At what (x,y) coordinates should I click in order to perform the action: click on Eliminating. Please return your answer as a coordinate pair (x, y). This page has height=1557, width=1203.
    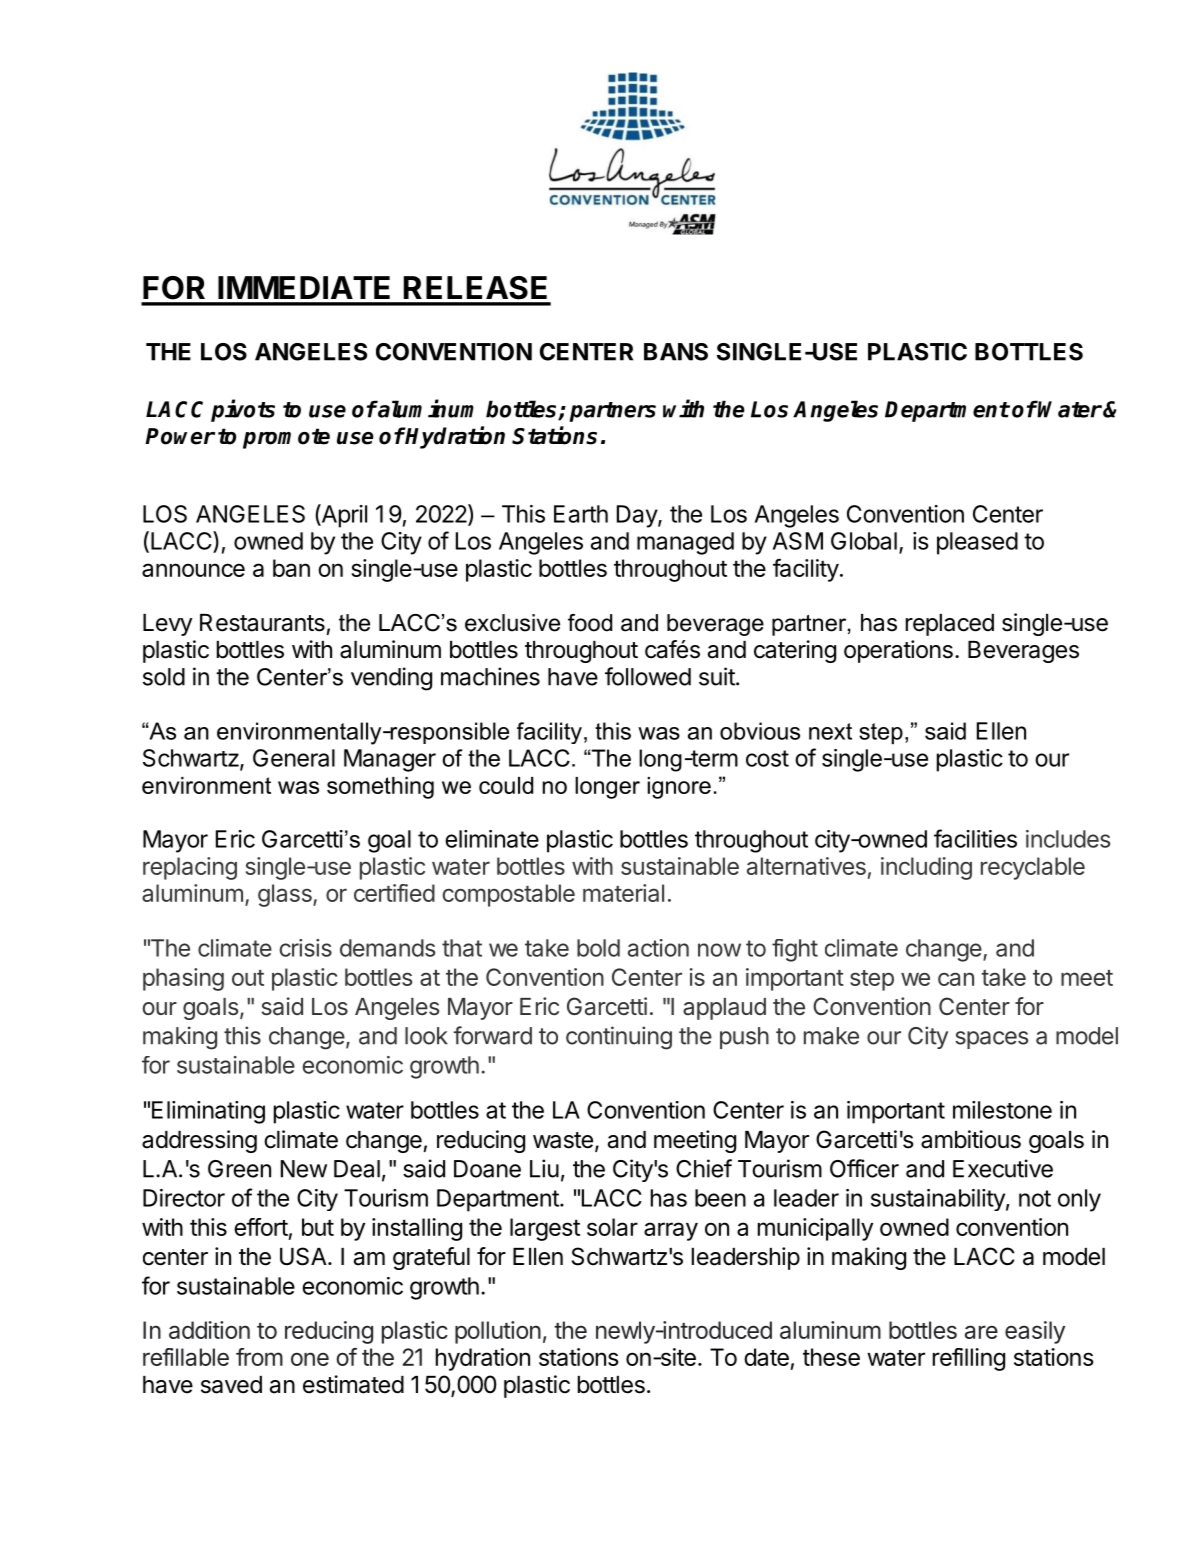
    Looking at the image, I should click on (208, 1112).
